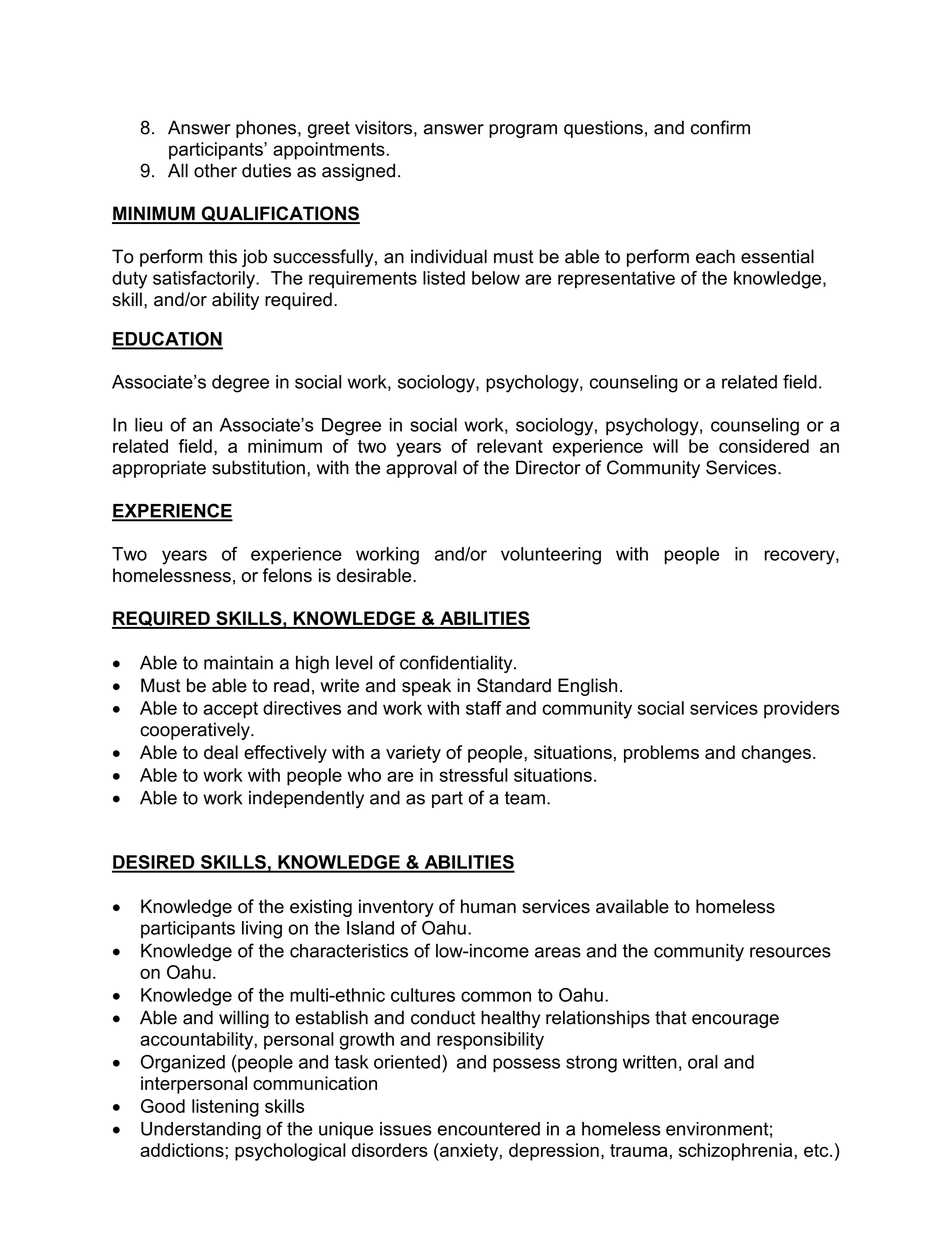 This screenshot has width=952, height=1233. What do you see at coordinates (238, 662) in the screenshot?
I see `maintain` at bounding box center [238, 662].
